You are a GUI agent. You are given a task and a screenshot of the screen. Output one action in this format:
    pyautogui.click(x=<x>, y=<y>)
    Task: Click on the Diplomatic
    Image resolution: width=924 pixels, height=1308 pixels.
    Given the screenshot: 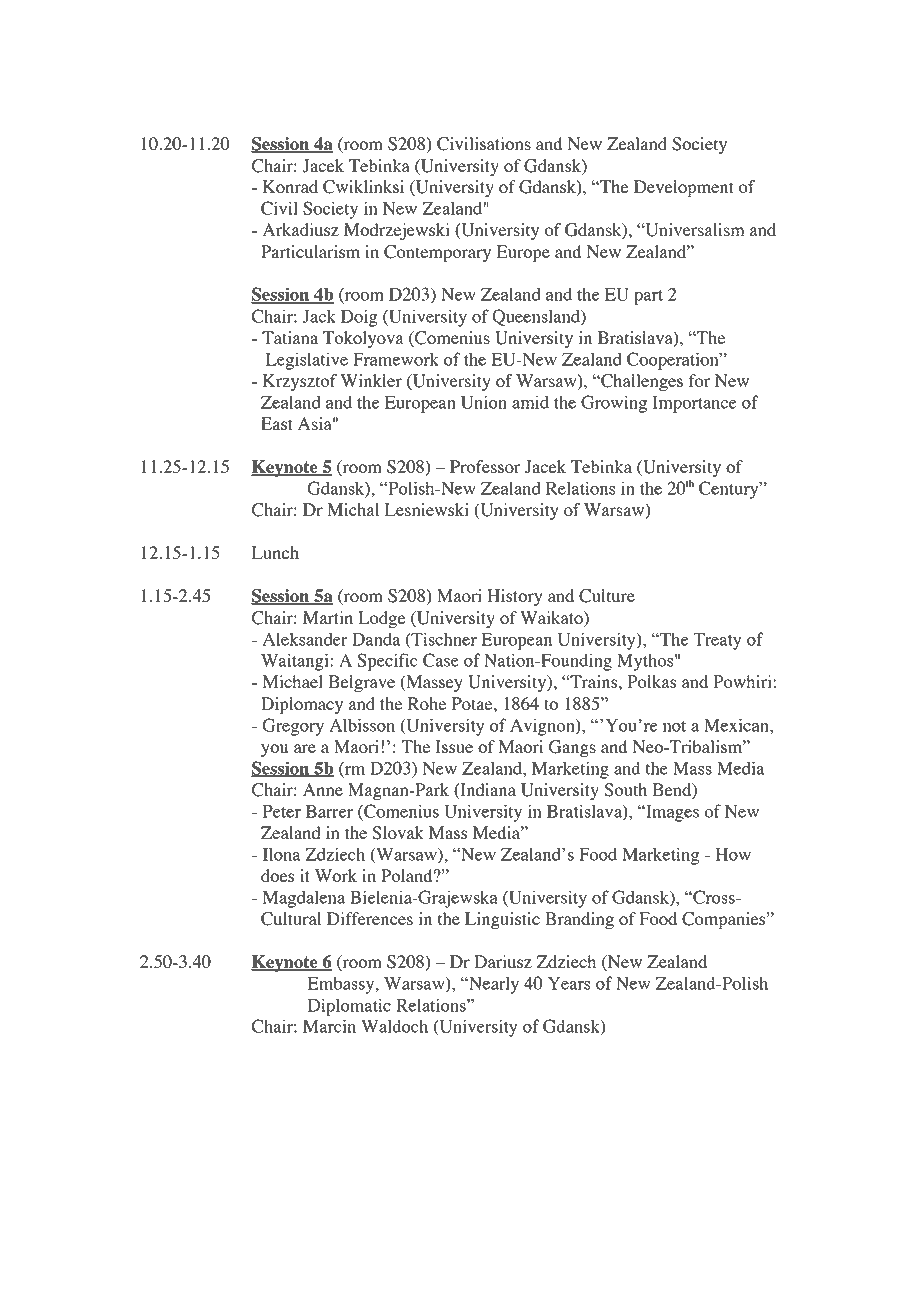 What is the action you would take?
    pyautogui.click(x=349, y=1007)
